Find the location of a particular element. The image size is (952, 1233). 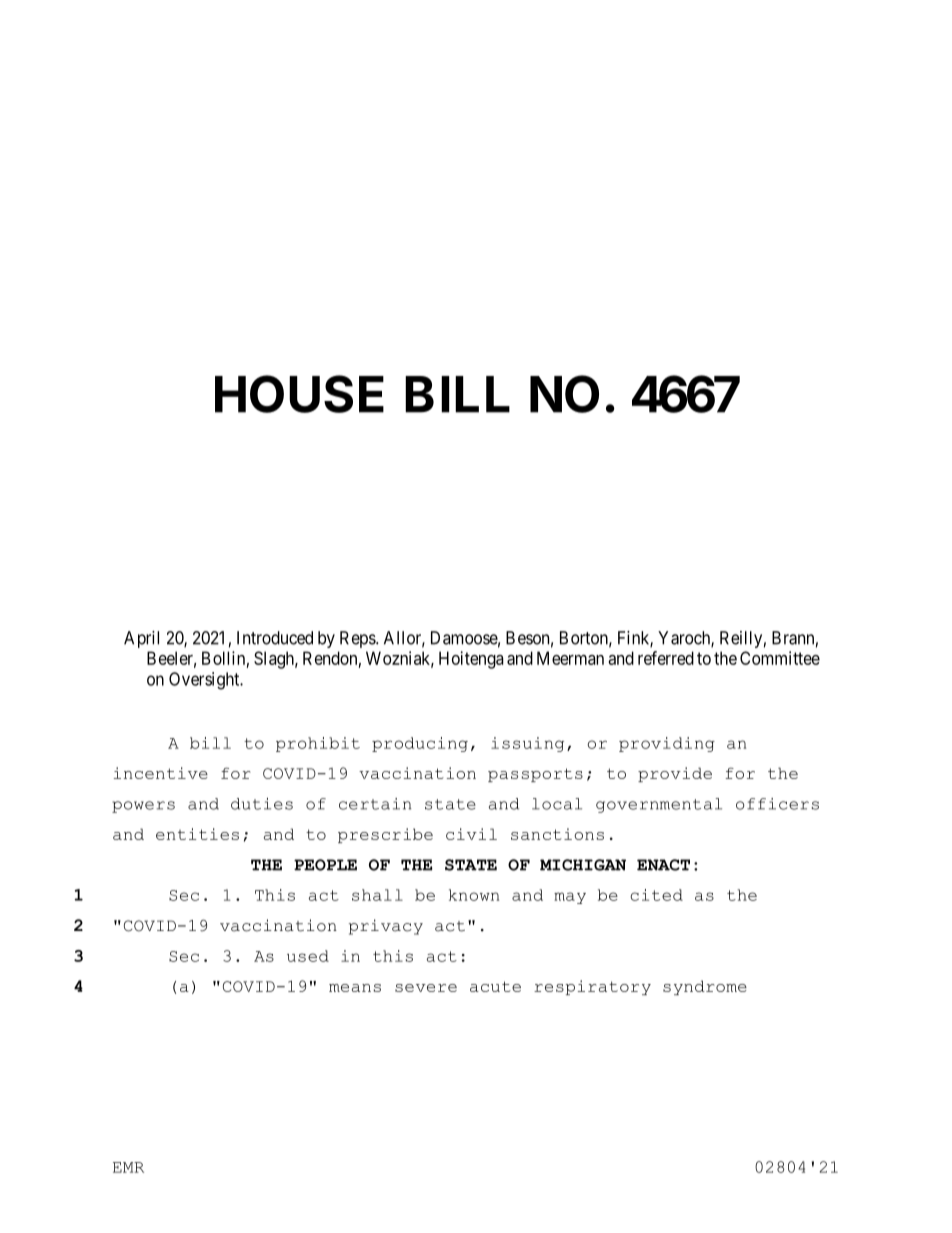

Committee is located at coordinates (780, 658).
